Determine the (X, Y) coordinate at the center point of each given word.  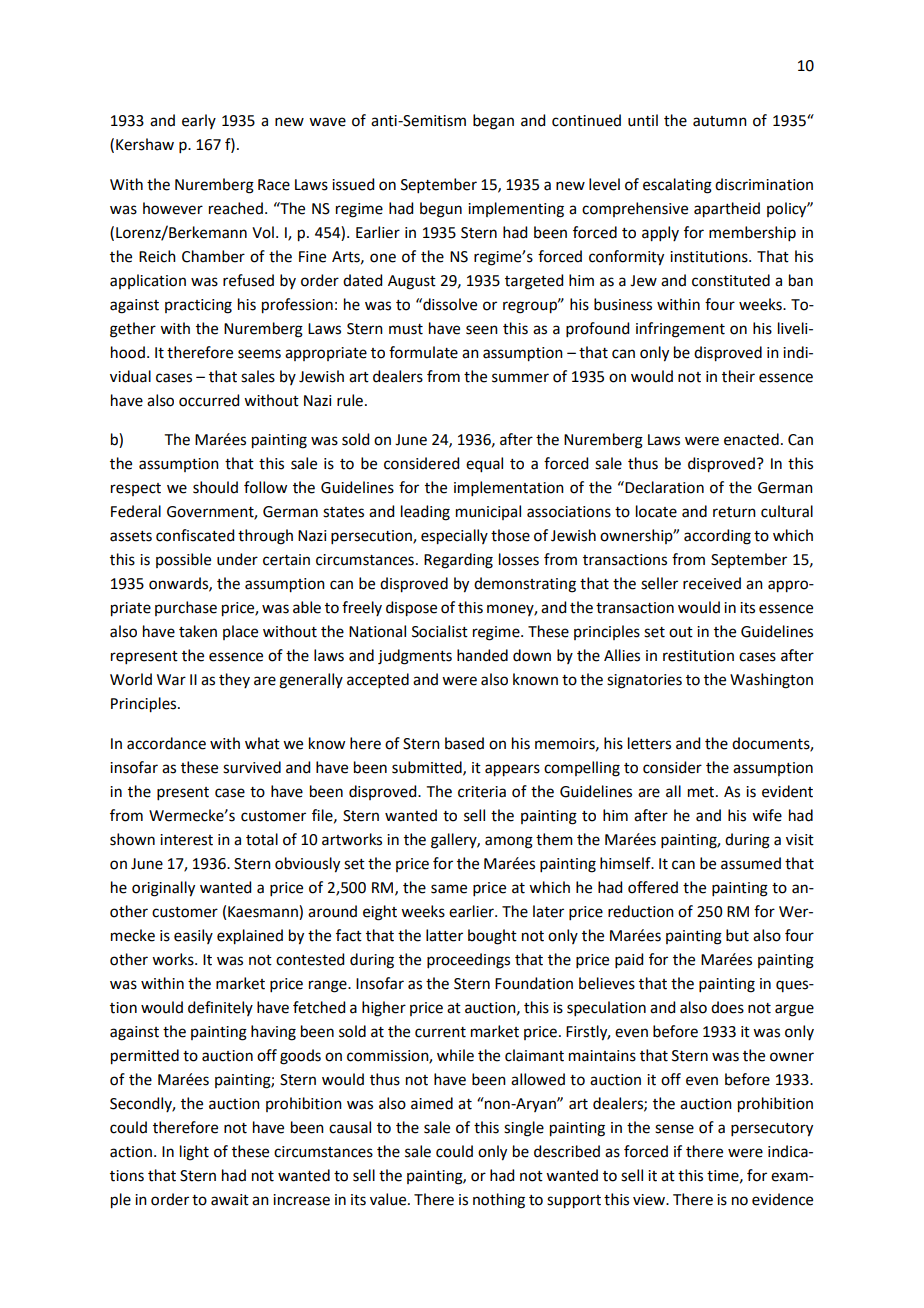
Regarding (458, 561)
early (199, 121)
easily (193, 936)
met (702, 792)
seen (482, 330)
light (194, 1153)
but (737, 935)
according (717, 537)
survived (252, 767)
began (493, 122)
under (237, 559)
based (464, 743)
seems (259, 354)
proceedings (468, 961)
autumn (720, 121)
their (738, 376)
